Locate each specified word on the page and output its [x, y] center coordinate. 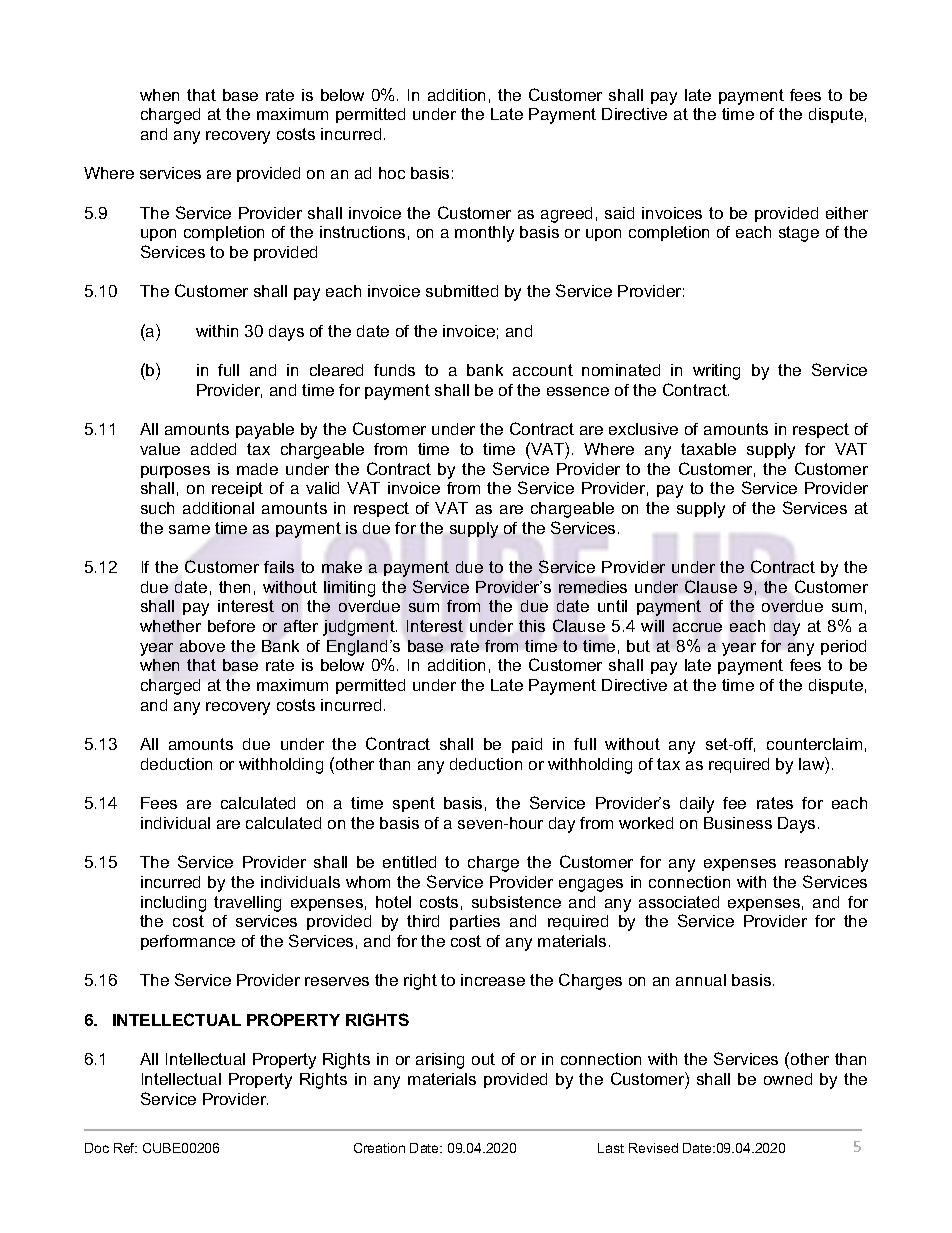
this [532, 626]
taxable [708, 449]
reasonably [826, 864]
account [543, 370]
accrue [697, 627]
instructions [362, 232]
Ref [125, 1148]
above [202, 646]
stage [799, 234]
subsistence [516, 902]
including [173, 904]
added [213, 449]
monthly [484, 234]
